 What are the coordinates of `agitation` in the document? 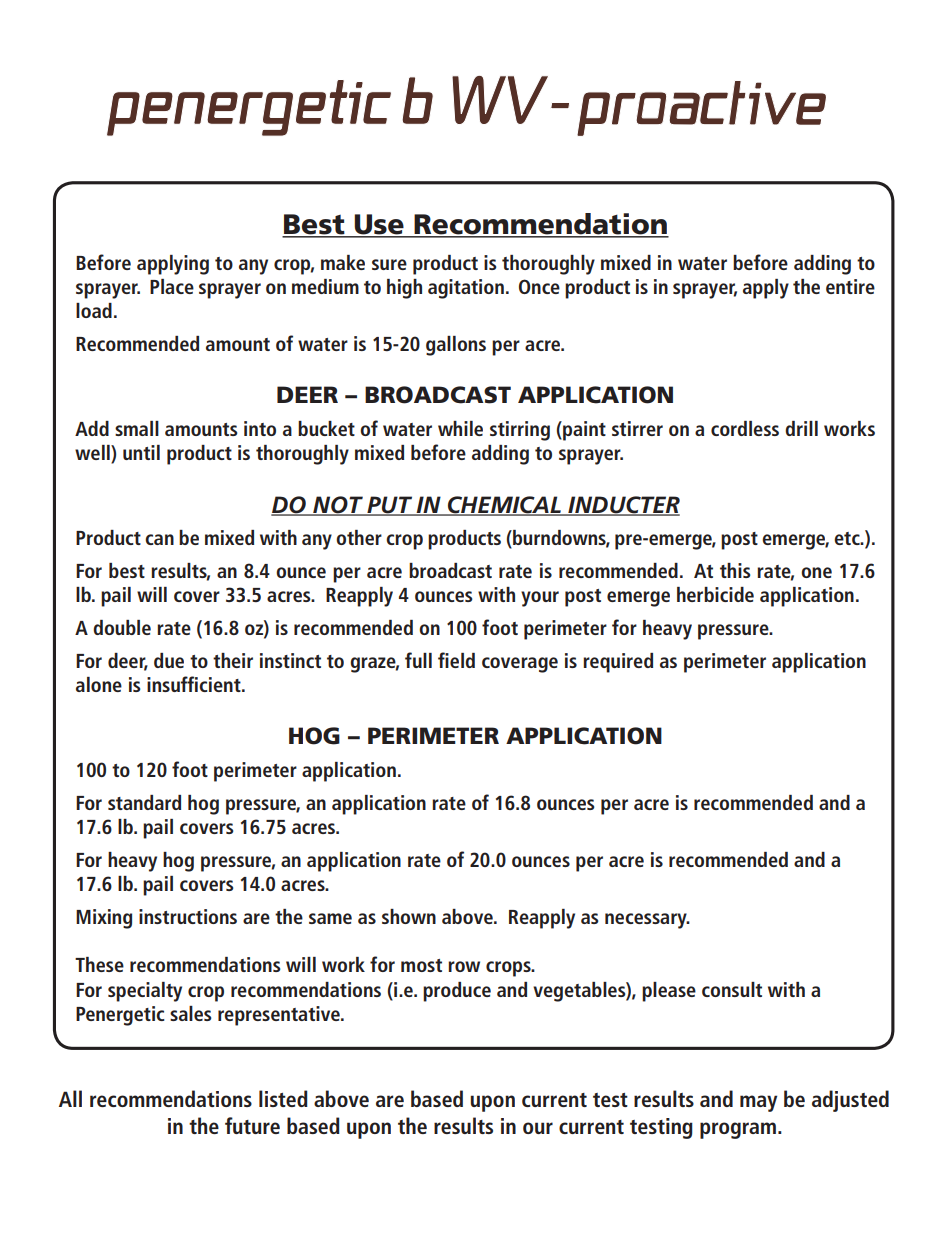 It's located at (466, 289).
